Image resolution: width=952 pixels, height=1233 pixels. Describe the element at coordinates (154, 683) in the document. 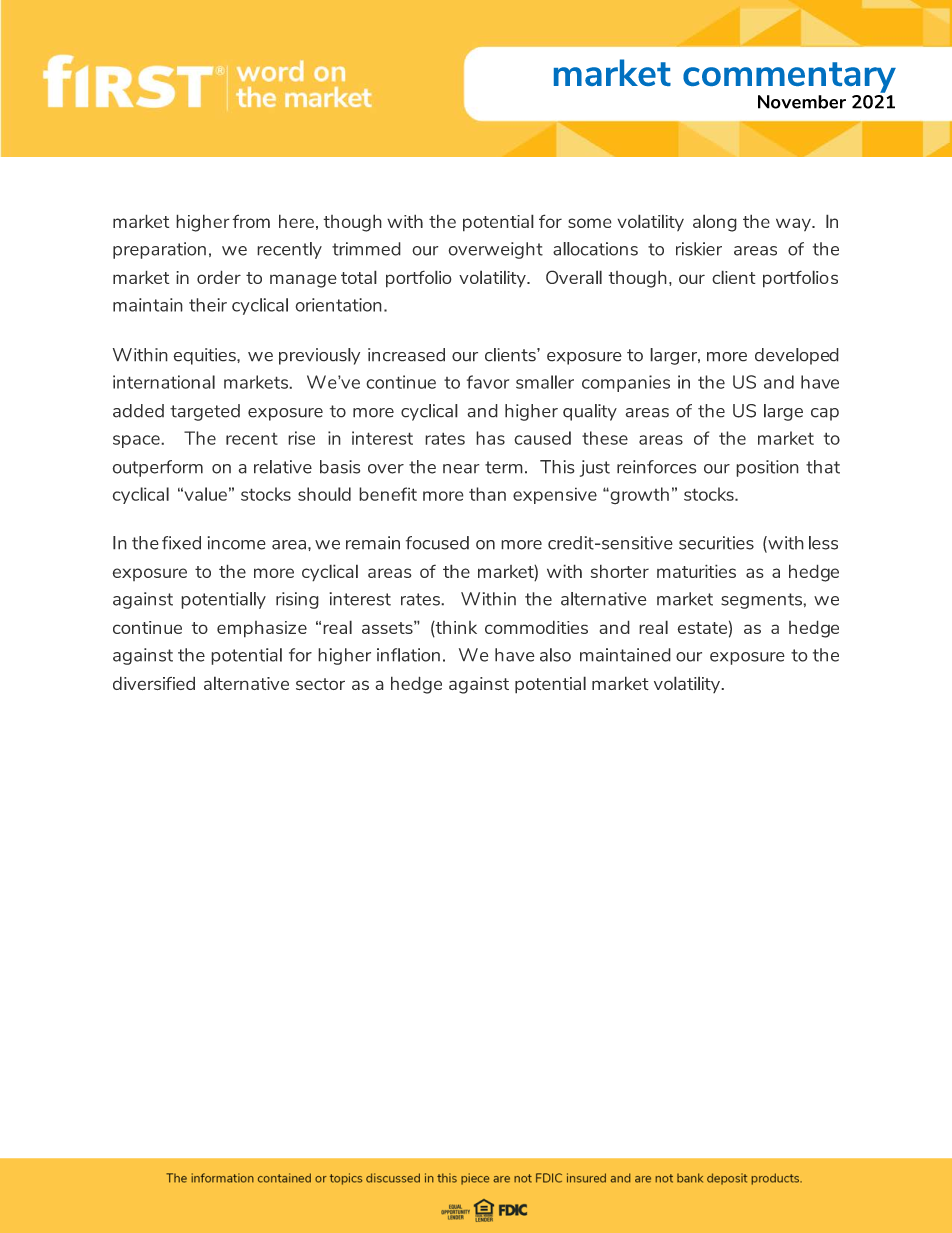

I see `diversified` at that location.
